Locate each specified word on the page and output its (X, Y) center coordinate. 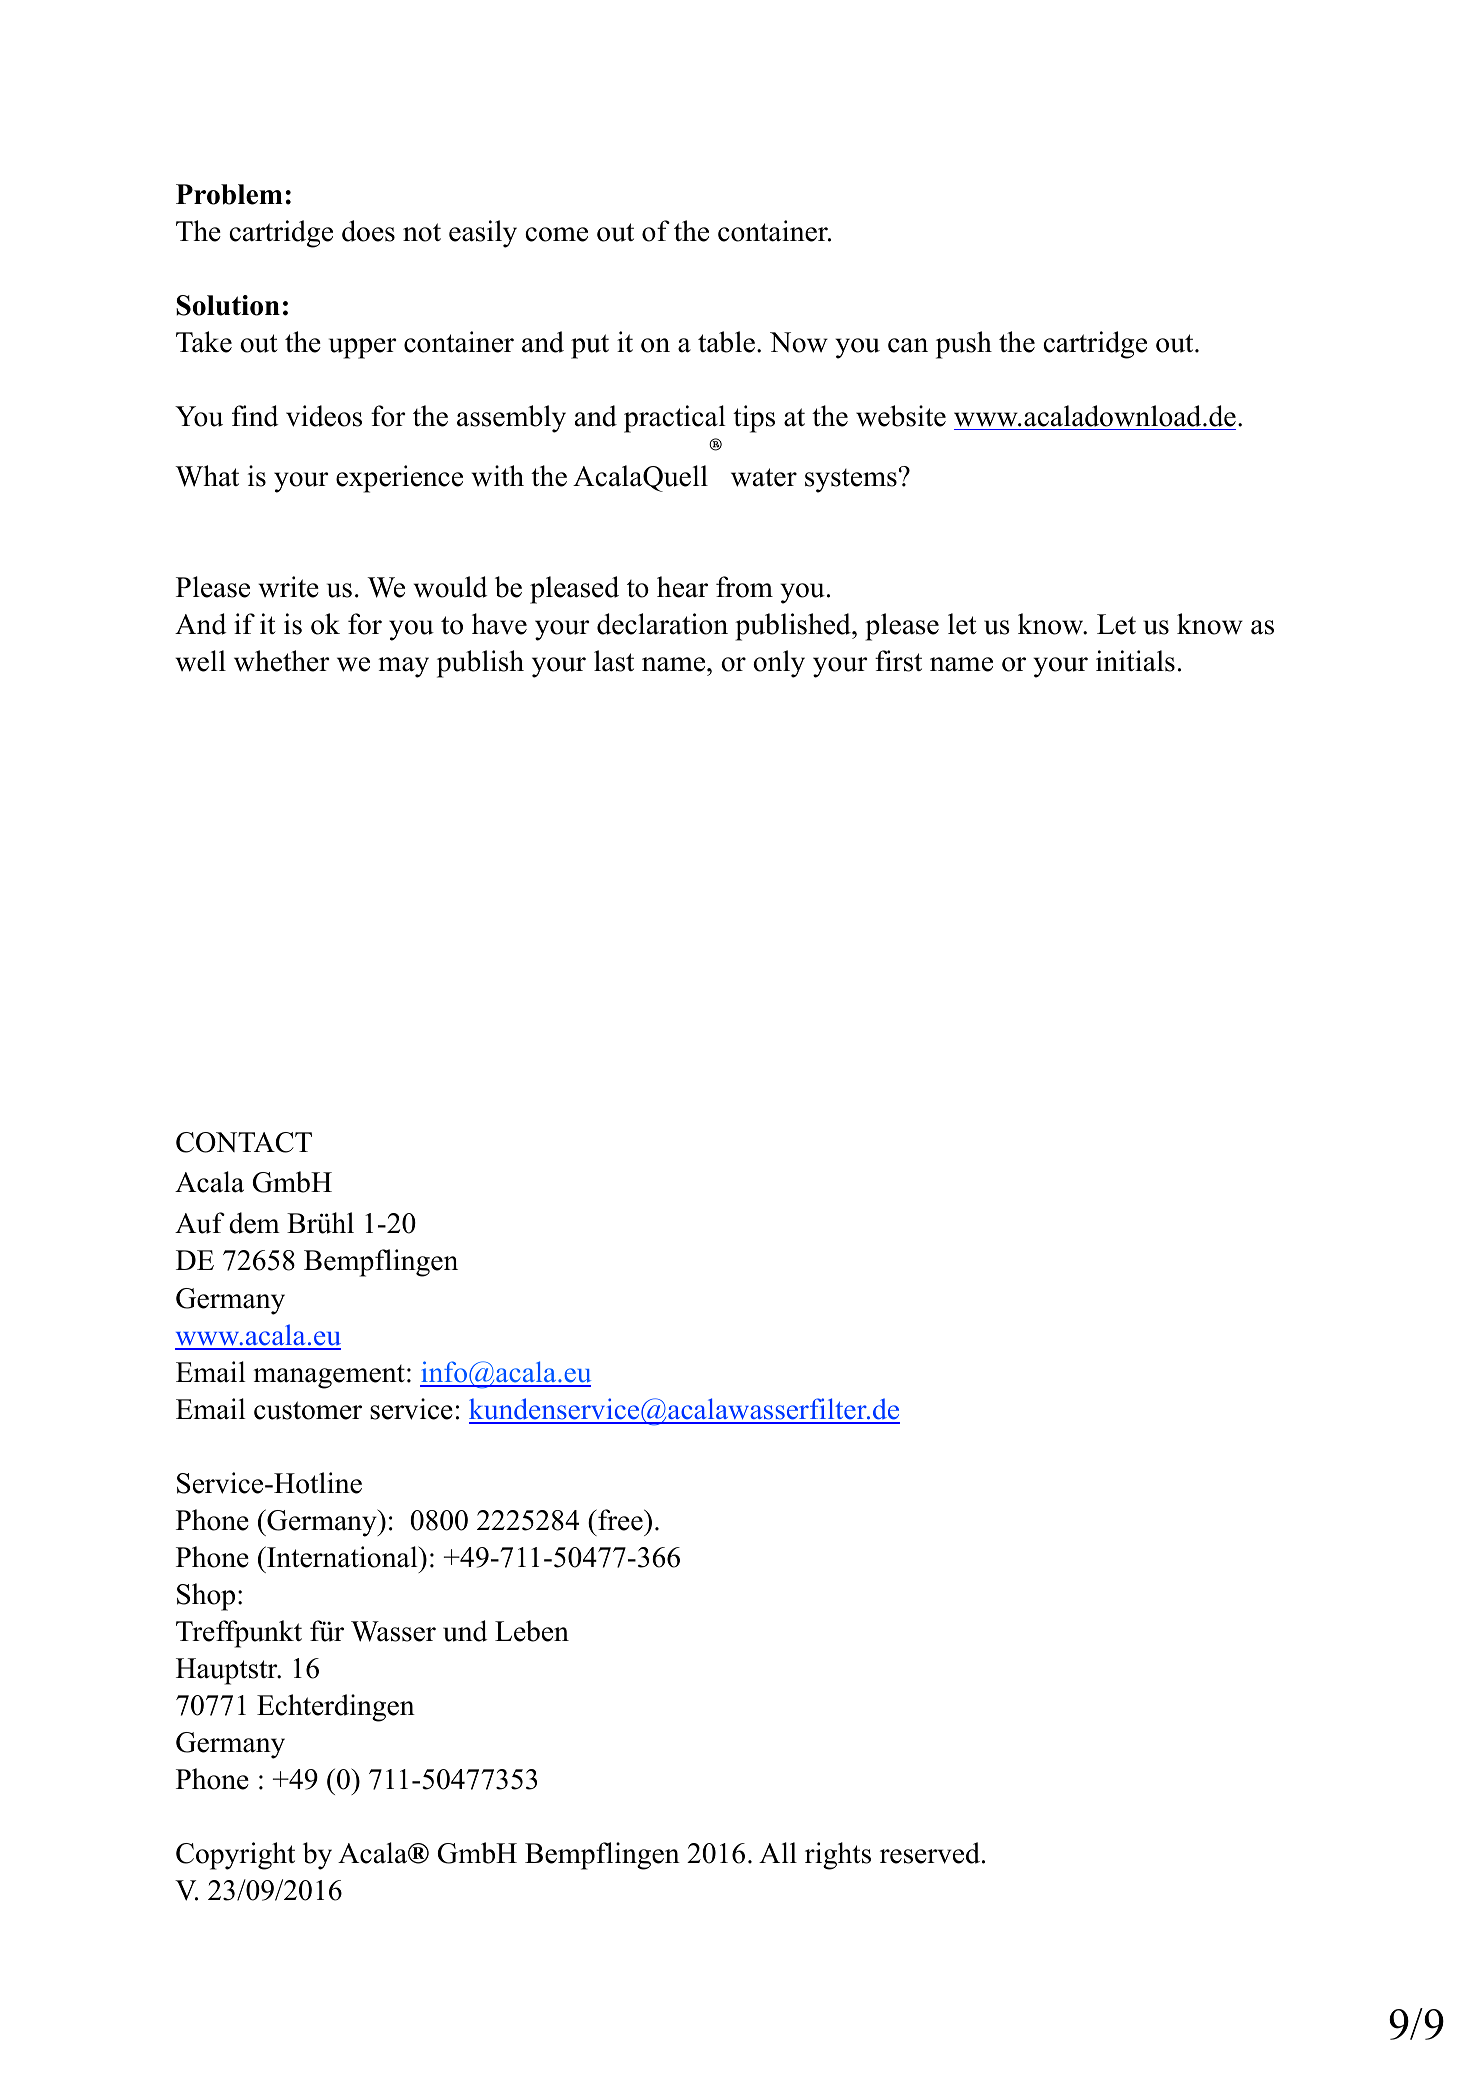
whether (281, 661)
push (964, 345)
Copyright (235, 1856)
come (556, 234)
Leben (532, 1631)
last (614, 661)
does (368, 231)
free (620, 1520)
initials (1135, 661)
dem (254, 1223)
